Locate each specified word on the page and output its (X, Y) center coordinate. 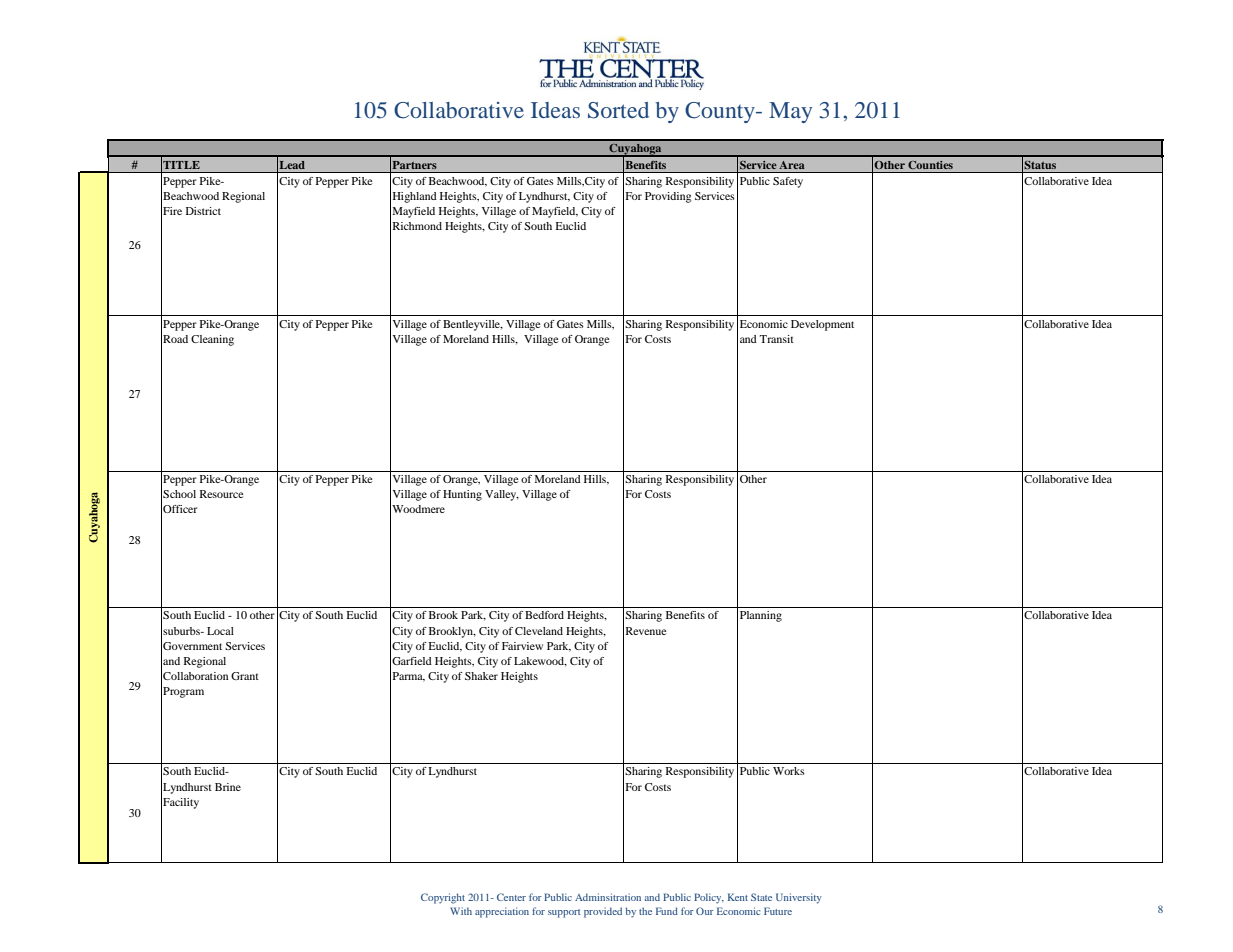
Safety (788, 182)
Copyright (443, 898)
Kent (738, 897)
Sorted (618, 110)
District (203, 211)
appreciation (502, 912)
